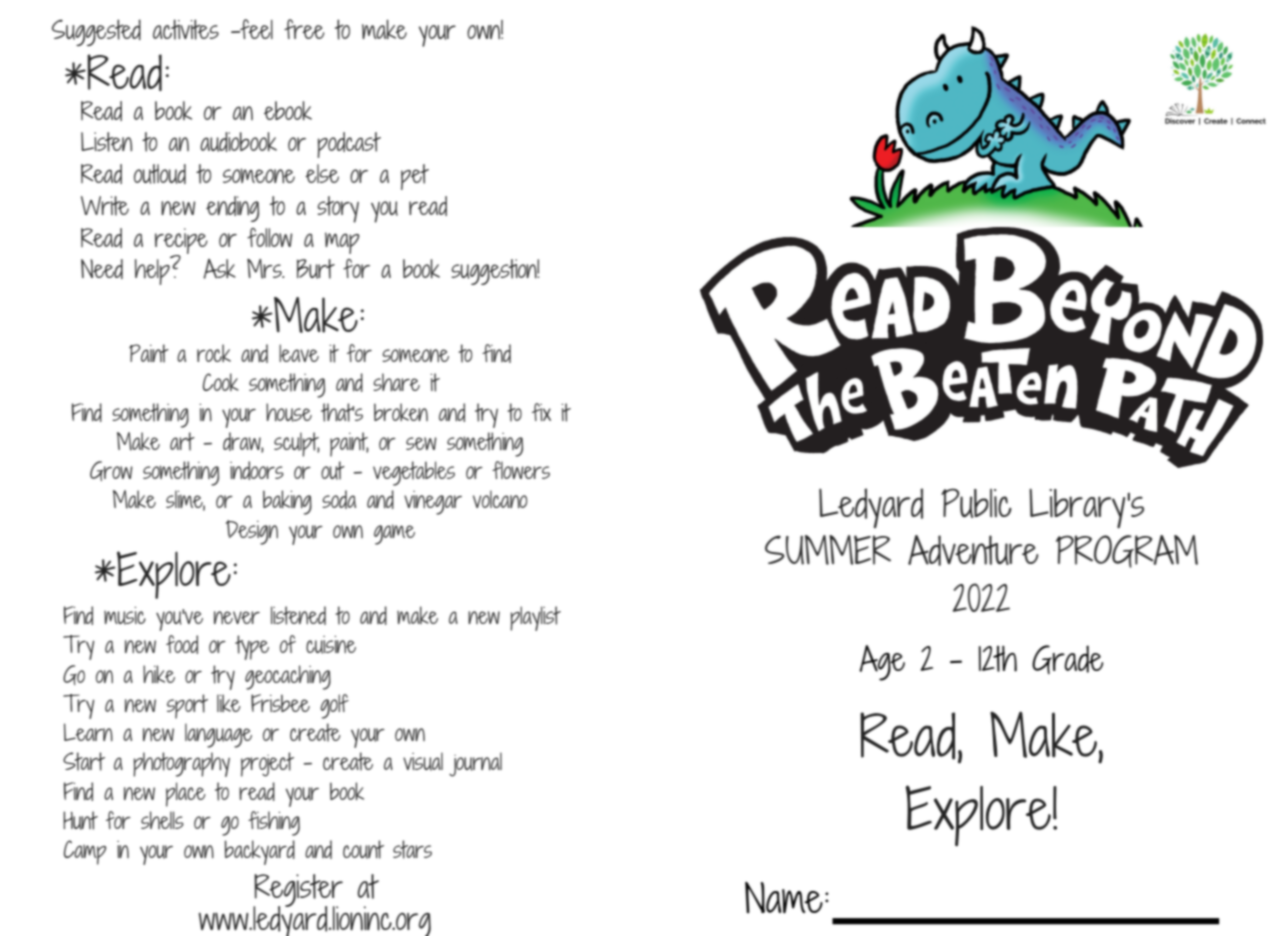  Describe the element at coordinates (535, 618) in the screenshot. I see `playlist` at that location.
